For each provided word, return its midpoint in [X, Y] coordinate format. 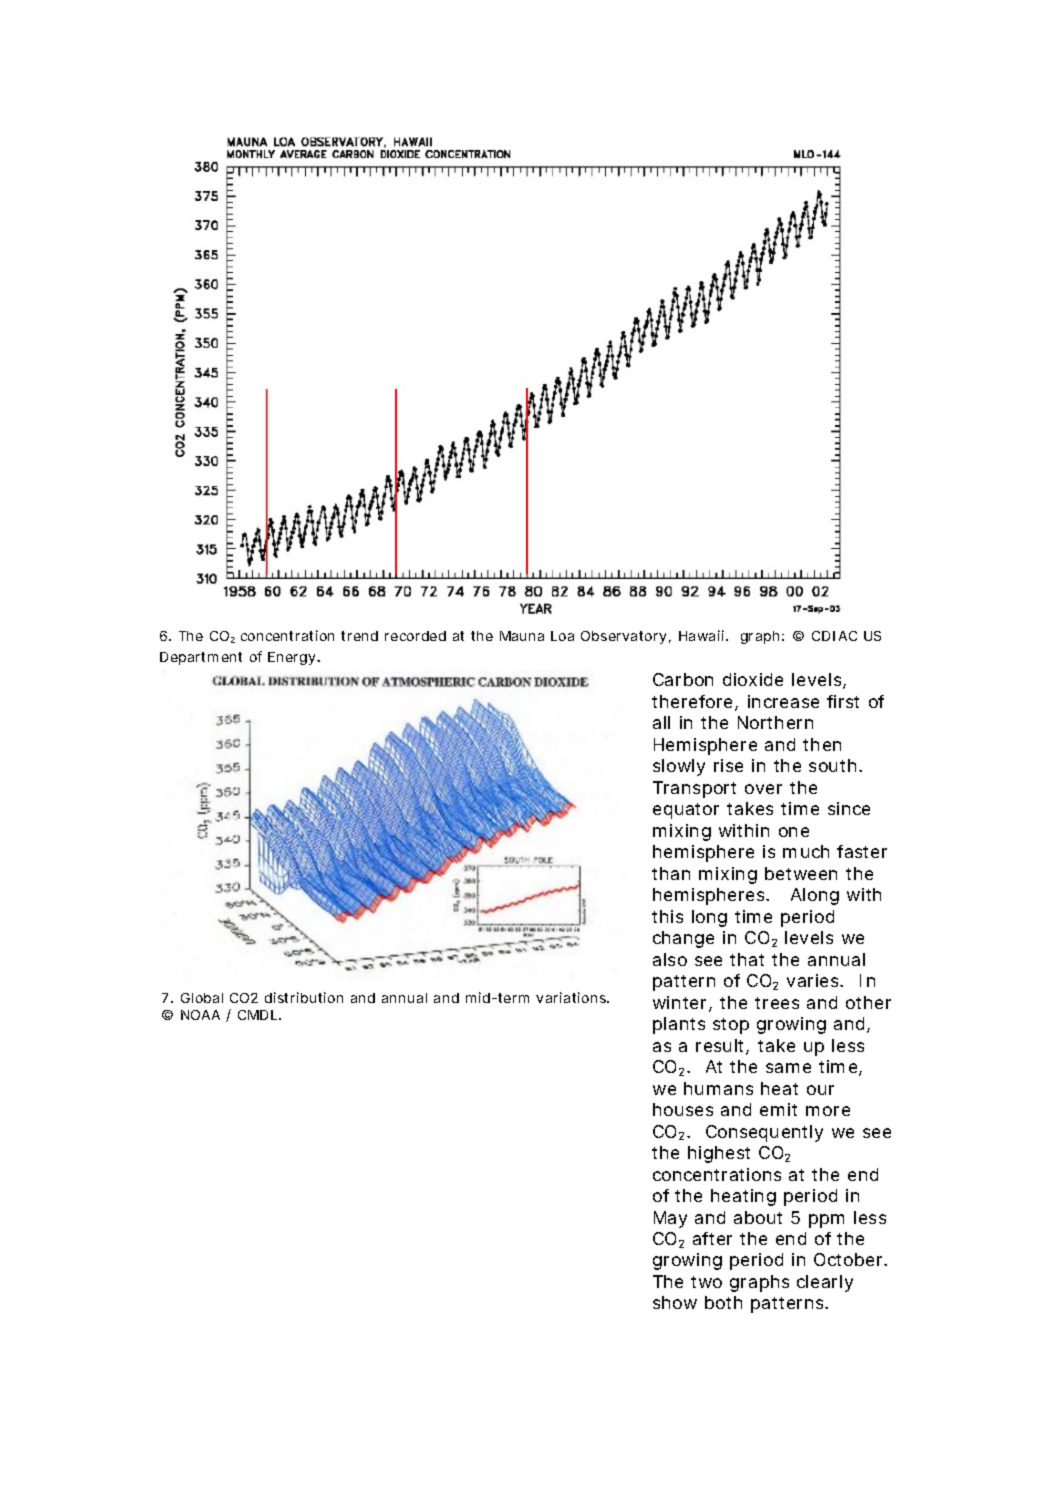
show [675, 1302]
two [706, 1282]
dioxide [753, 679]
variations [572, 997]
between [801, 873]
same [788, 1068]
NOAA [200, 1015]
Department [201, 658]
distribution [304, 997]
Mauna [522, 636]
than [671, 873]
